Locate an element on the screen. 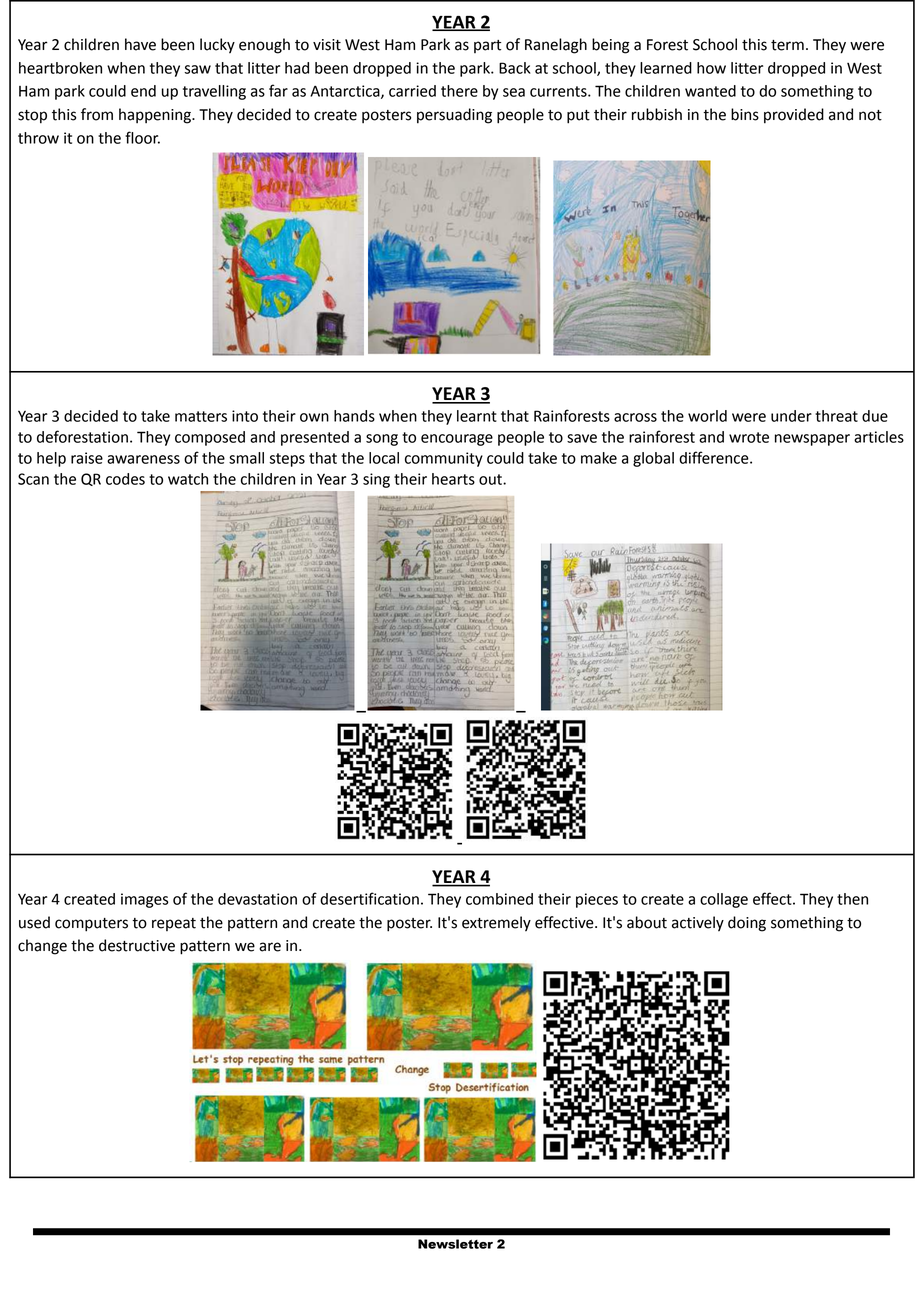 This screenshot has width=924, height=1307. images is located at coordinates (145, 900).
